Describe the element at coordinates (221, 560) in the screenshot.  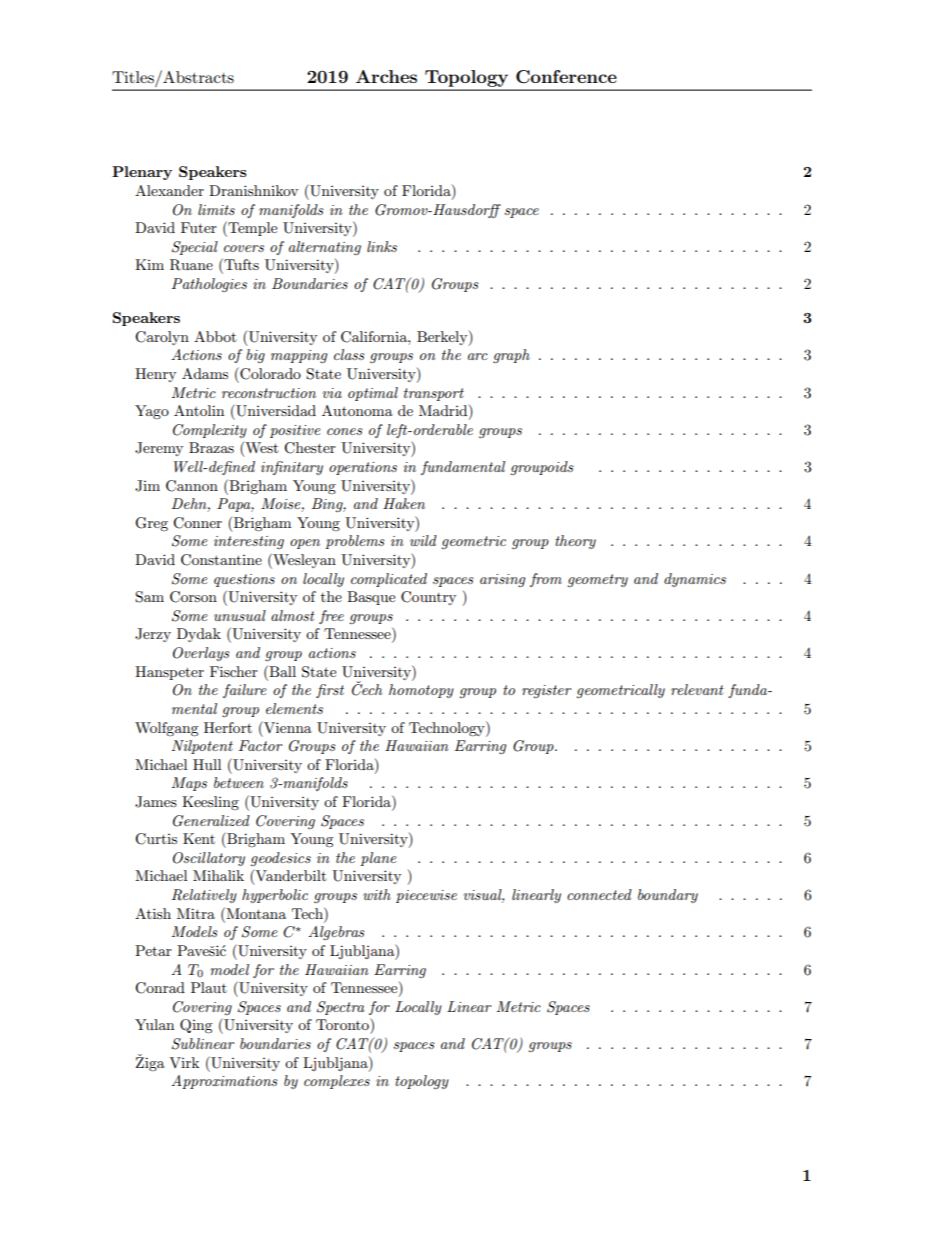
I see `Constantine` at that location.
